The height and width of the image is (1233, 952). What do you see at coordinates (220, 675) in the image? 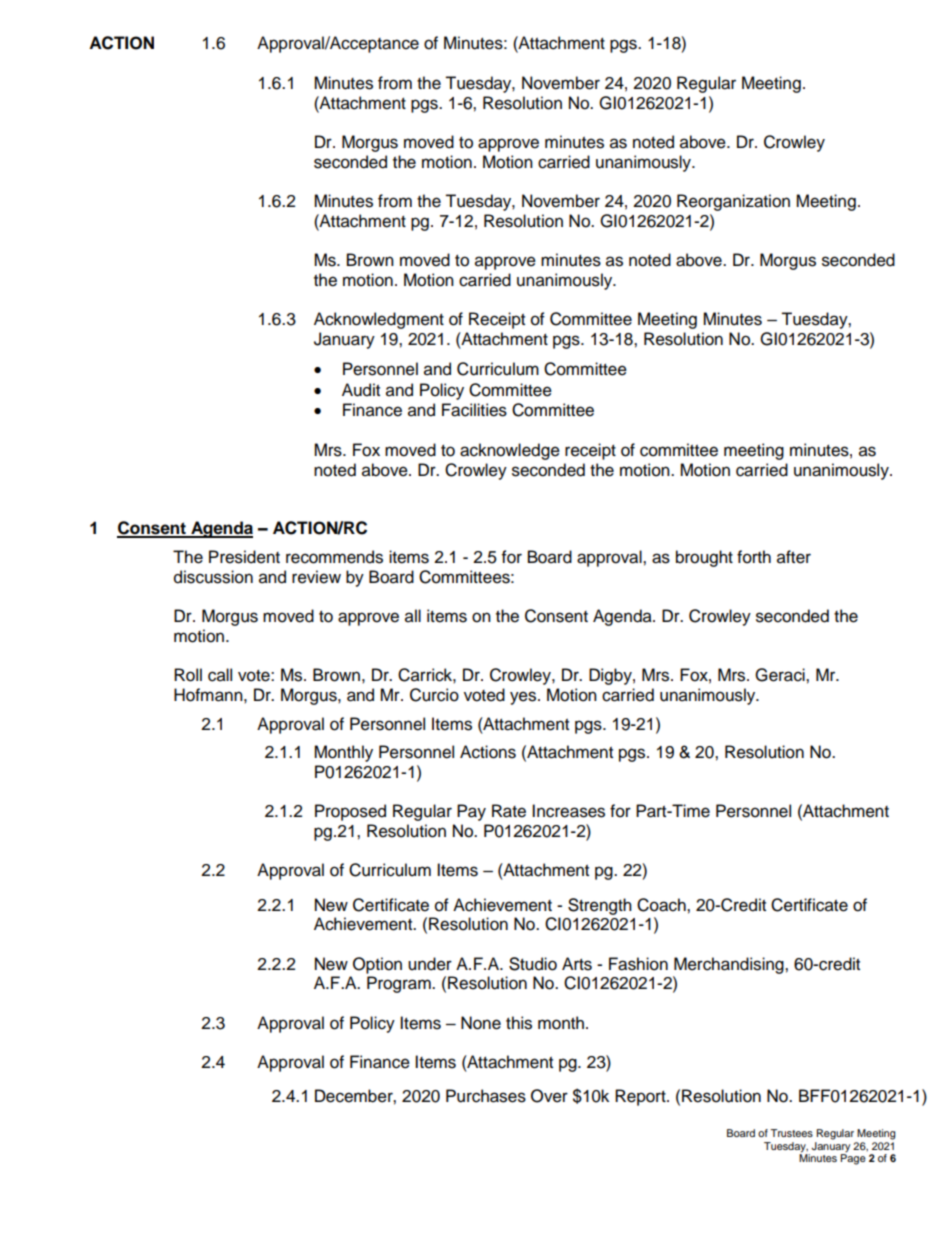
I see `call` at bounding box center [220, 675].
